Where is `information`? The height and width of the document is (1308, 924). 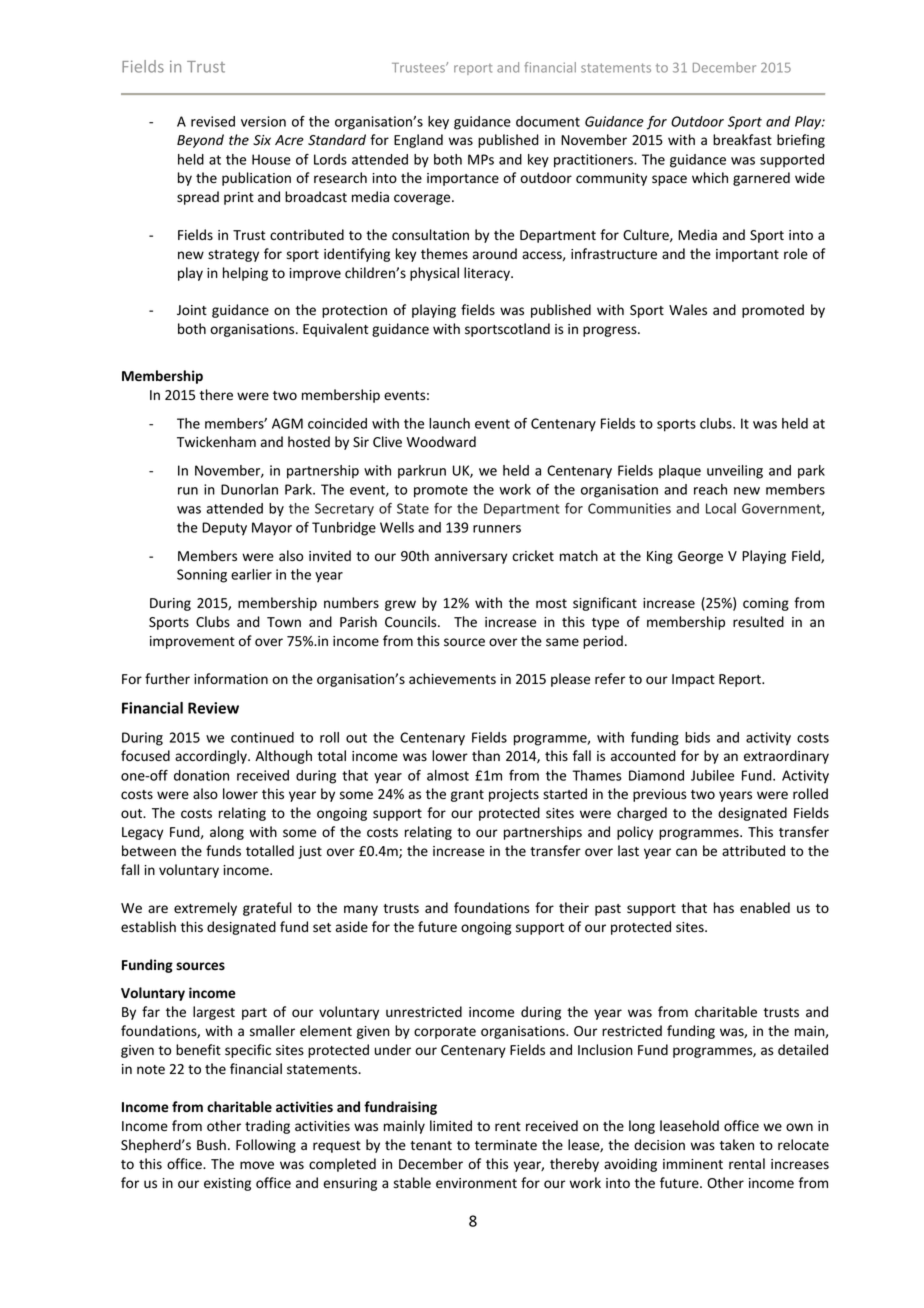
information is located at coordinates (231, 678).
